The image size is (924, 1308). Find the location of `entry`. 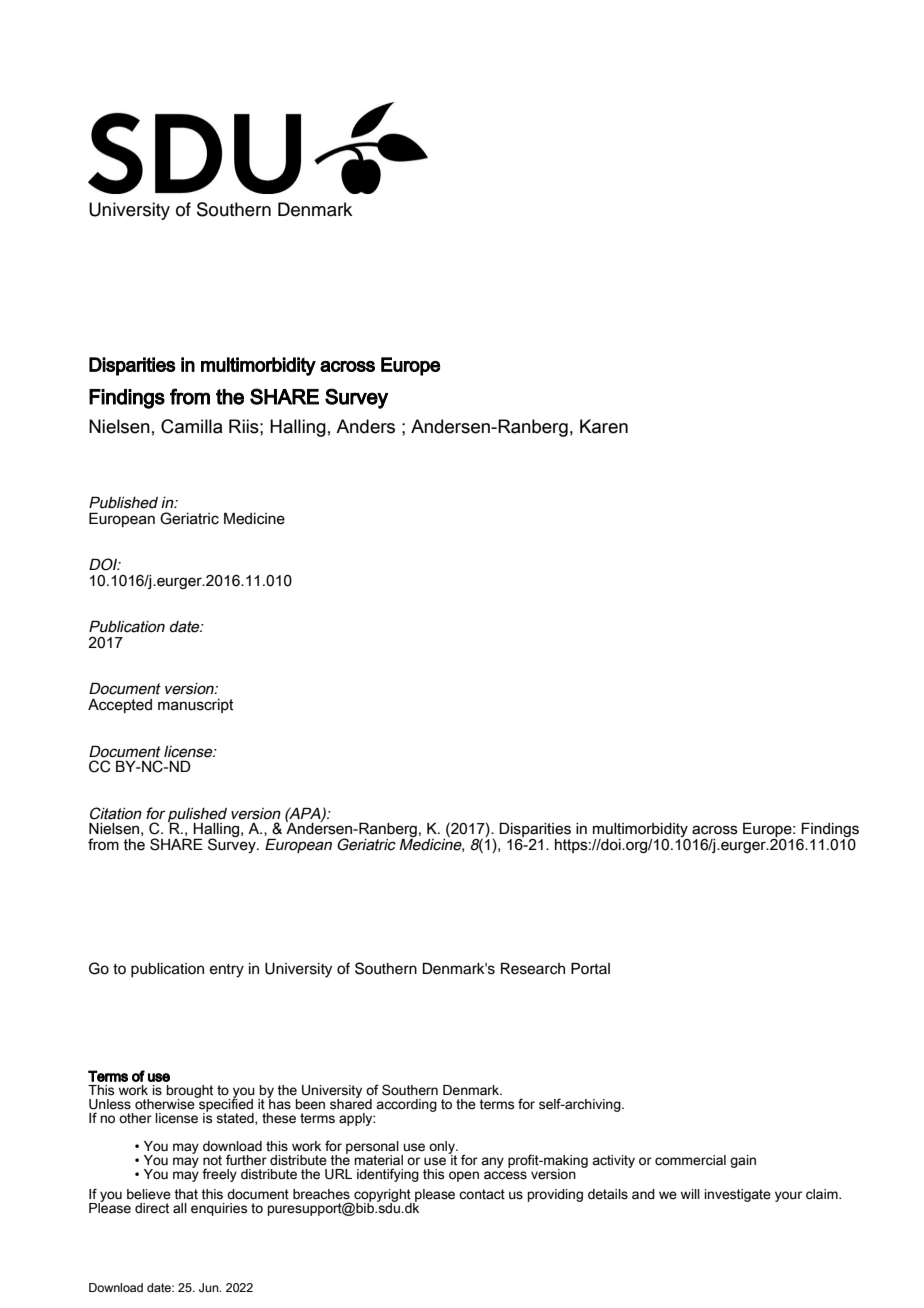

entry is located at coordinates (227, 971).
